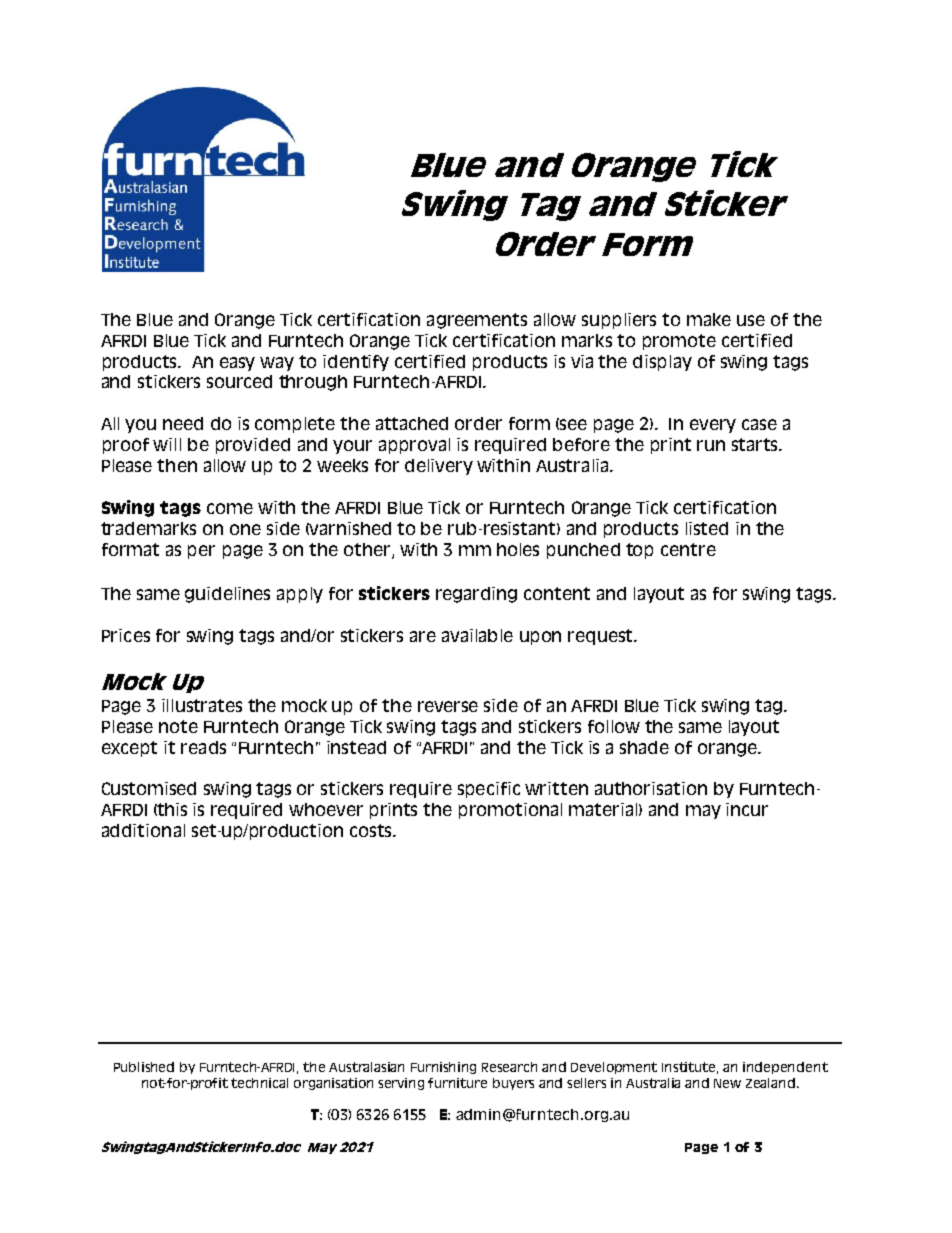  I want to click on centre, so click(688, 549).
